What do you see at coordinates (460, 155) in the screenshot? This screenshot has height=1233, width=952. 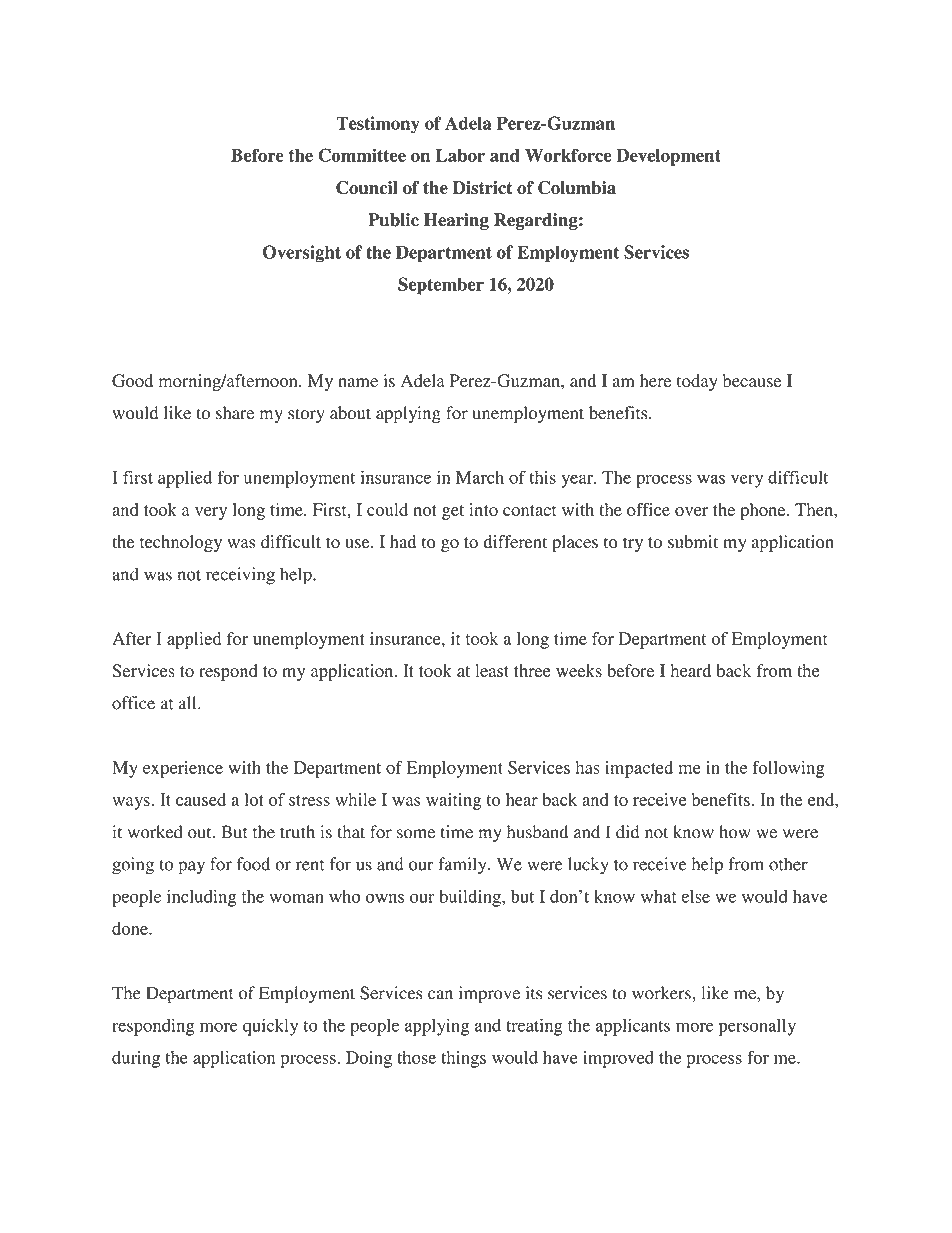 I see `Labor` at bounding box center [460, 155].
